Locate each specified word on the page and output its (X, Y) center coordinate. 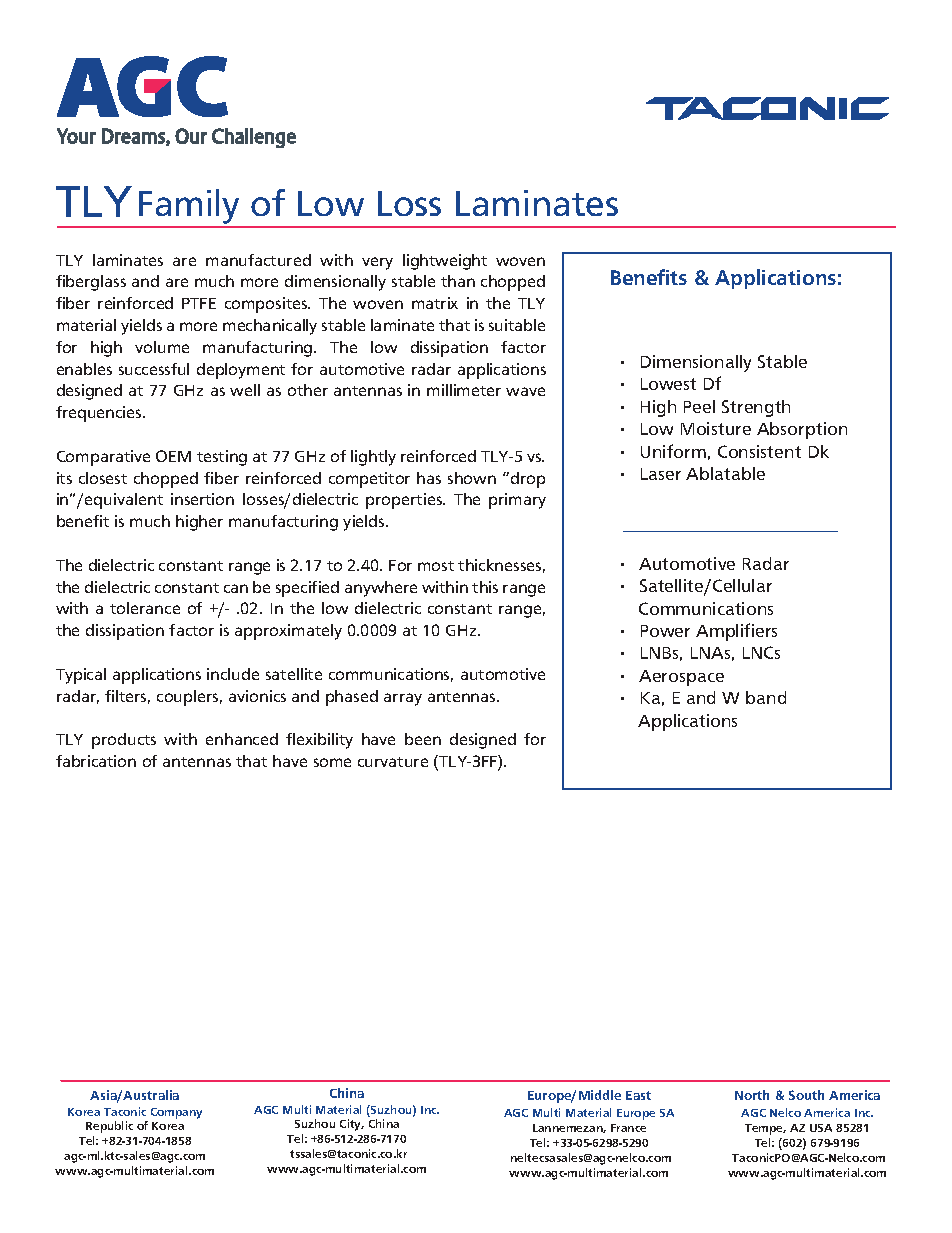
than (458, 281)
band (766, 697)
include (233, 674)
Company (176, 1113)
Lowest (668, 384)
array (403, 699)
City (352, 1125)
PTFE (199, 303)
